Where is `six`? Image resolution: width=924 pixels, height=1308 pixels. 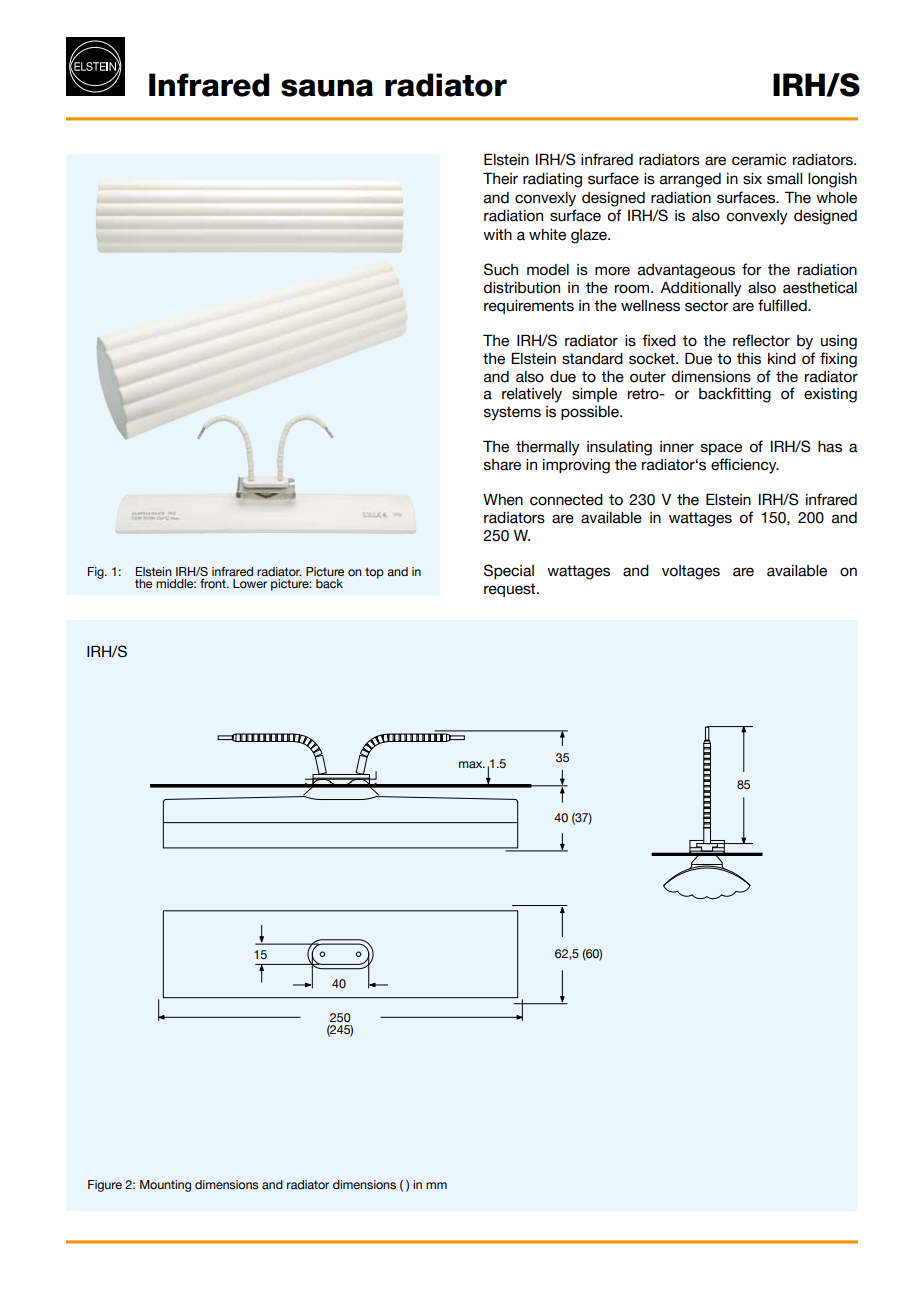 six is located at coordinates (752, 179).
